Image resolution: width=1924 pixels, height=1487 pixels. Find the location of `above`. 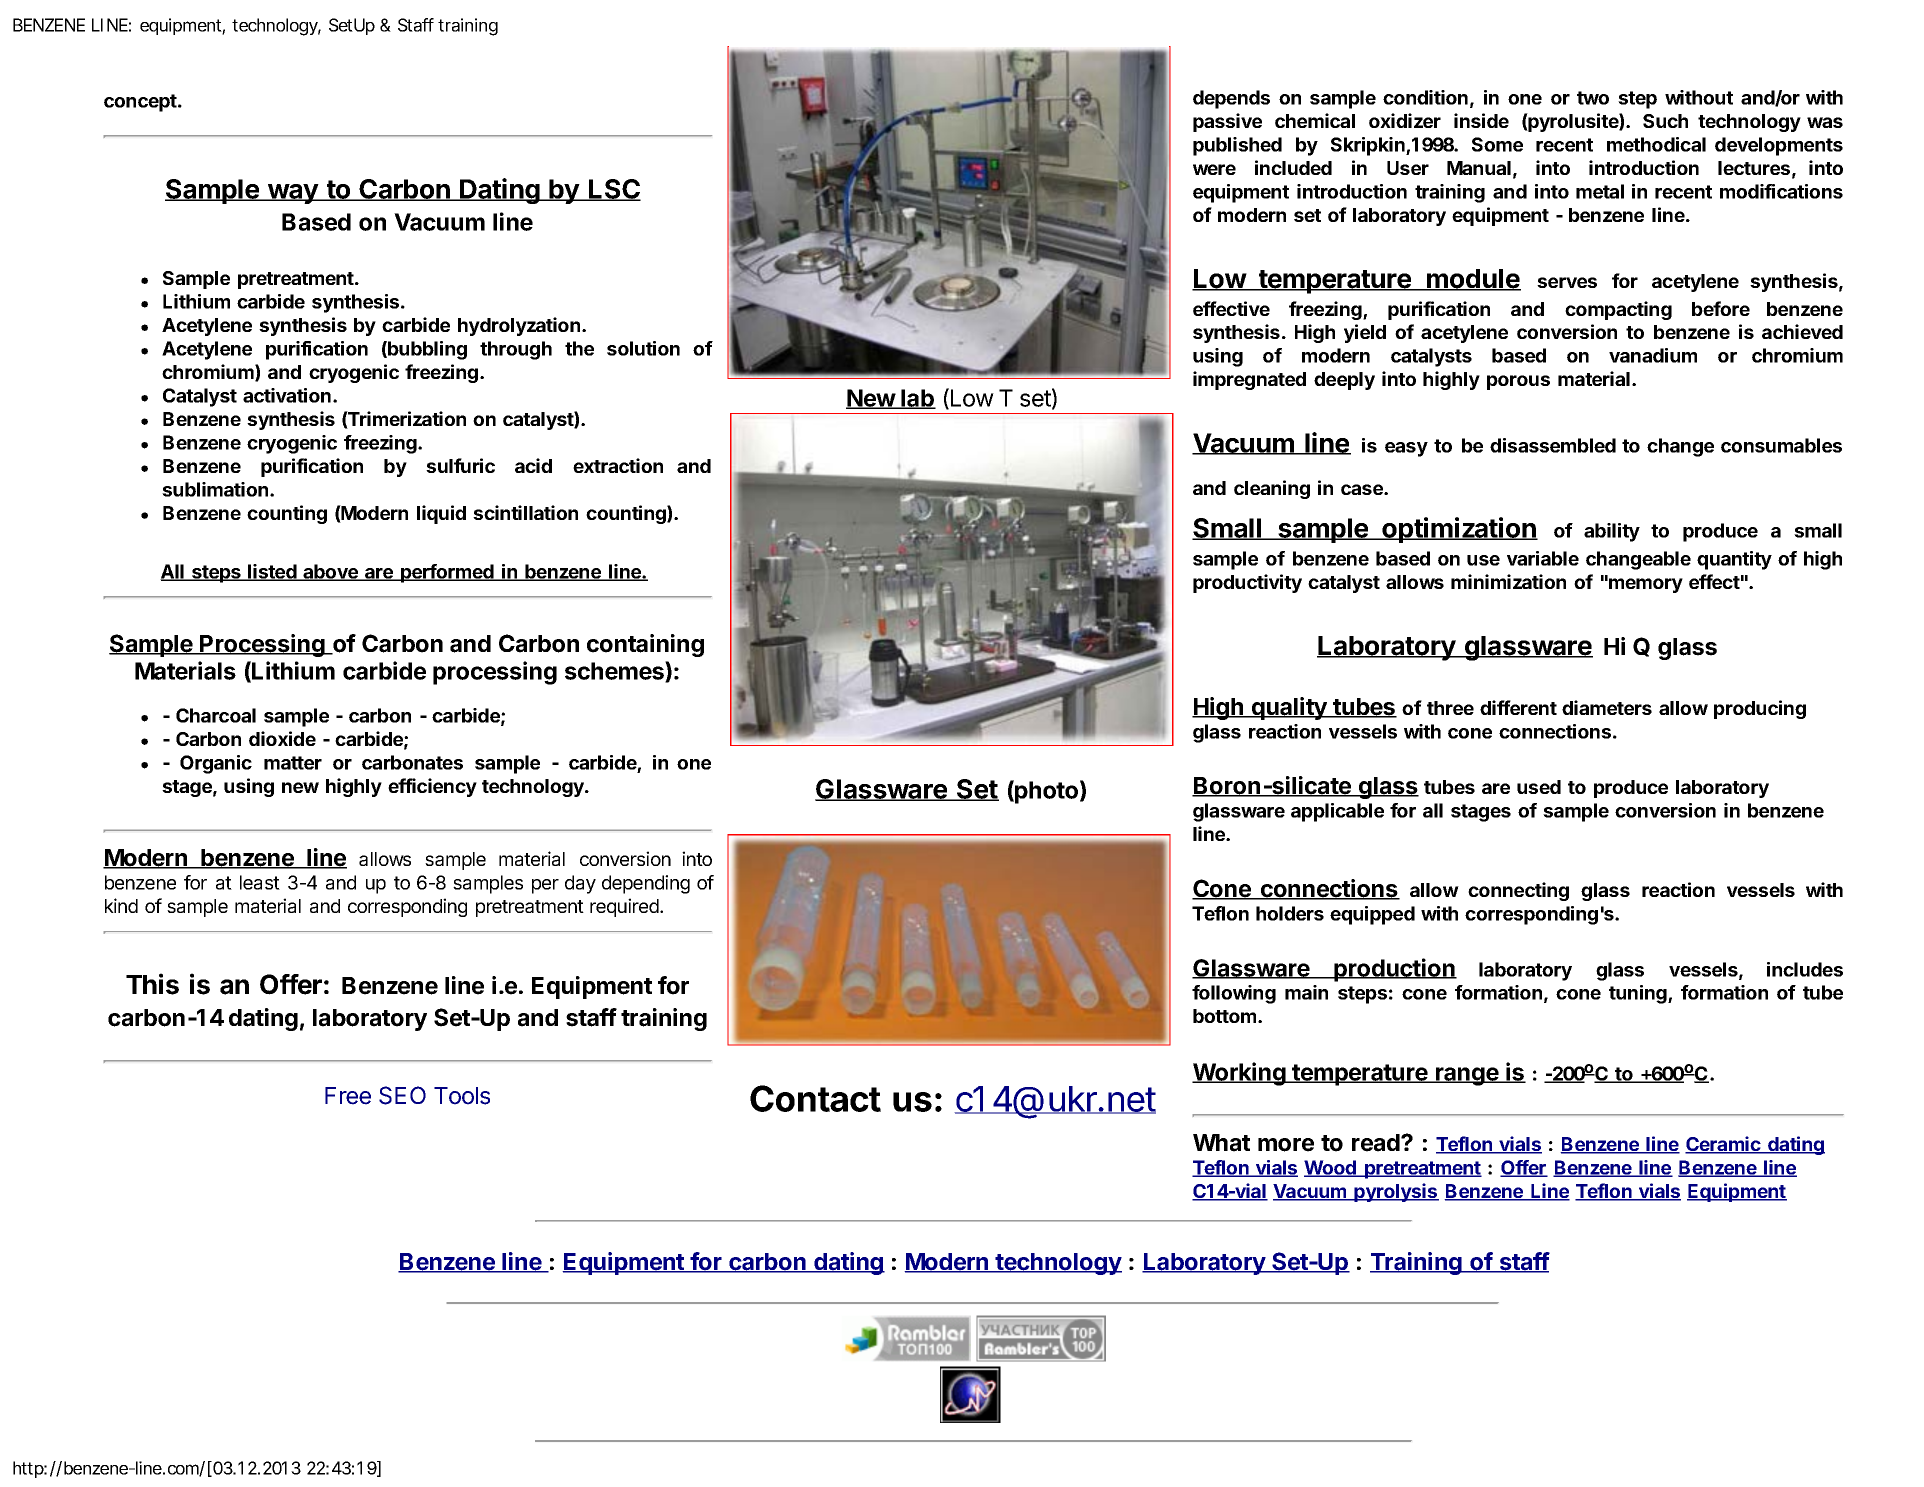

above is located at coordinates (330, 572).
